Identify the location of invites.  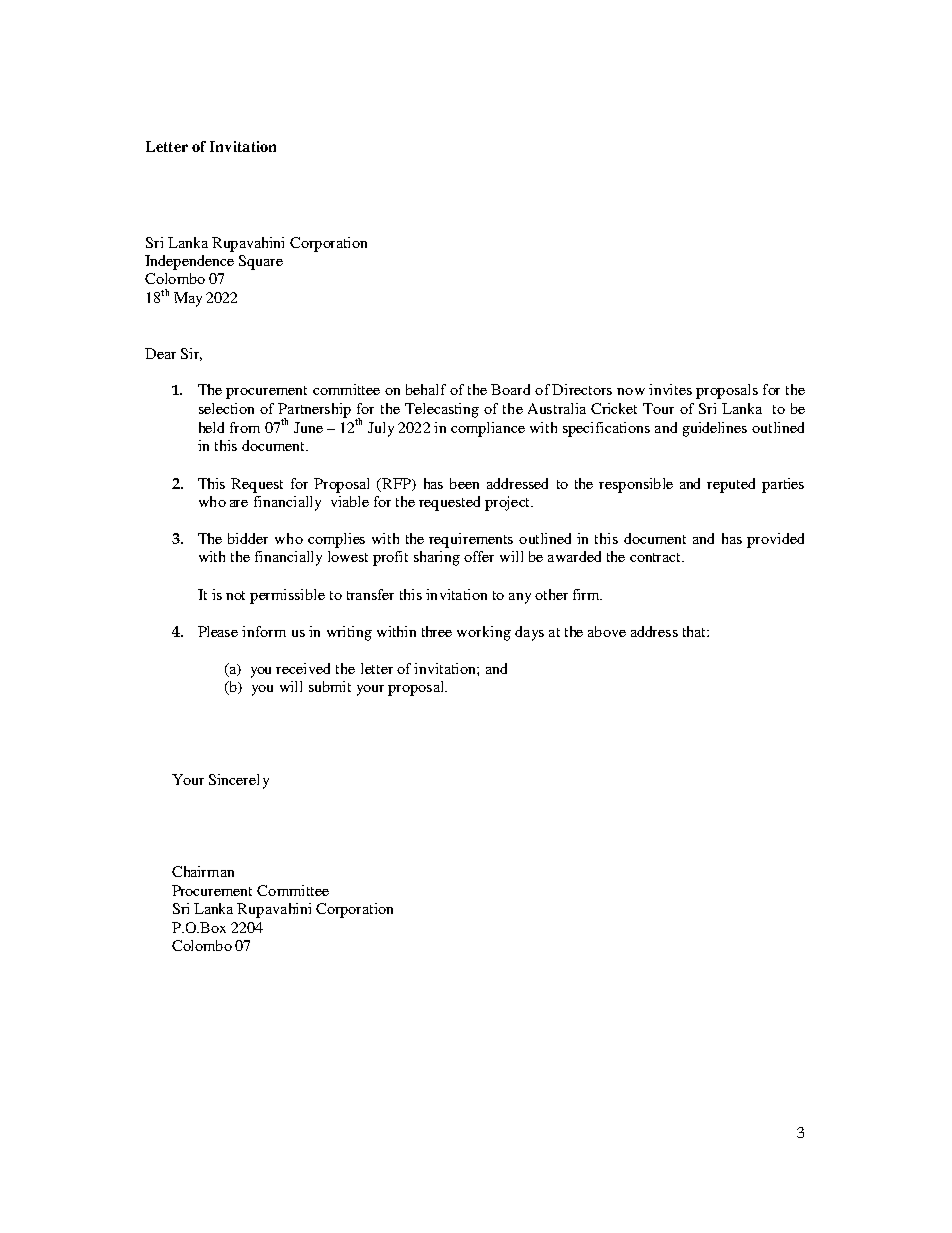
(670, 389).
